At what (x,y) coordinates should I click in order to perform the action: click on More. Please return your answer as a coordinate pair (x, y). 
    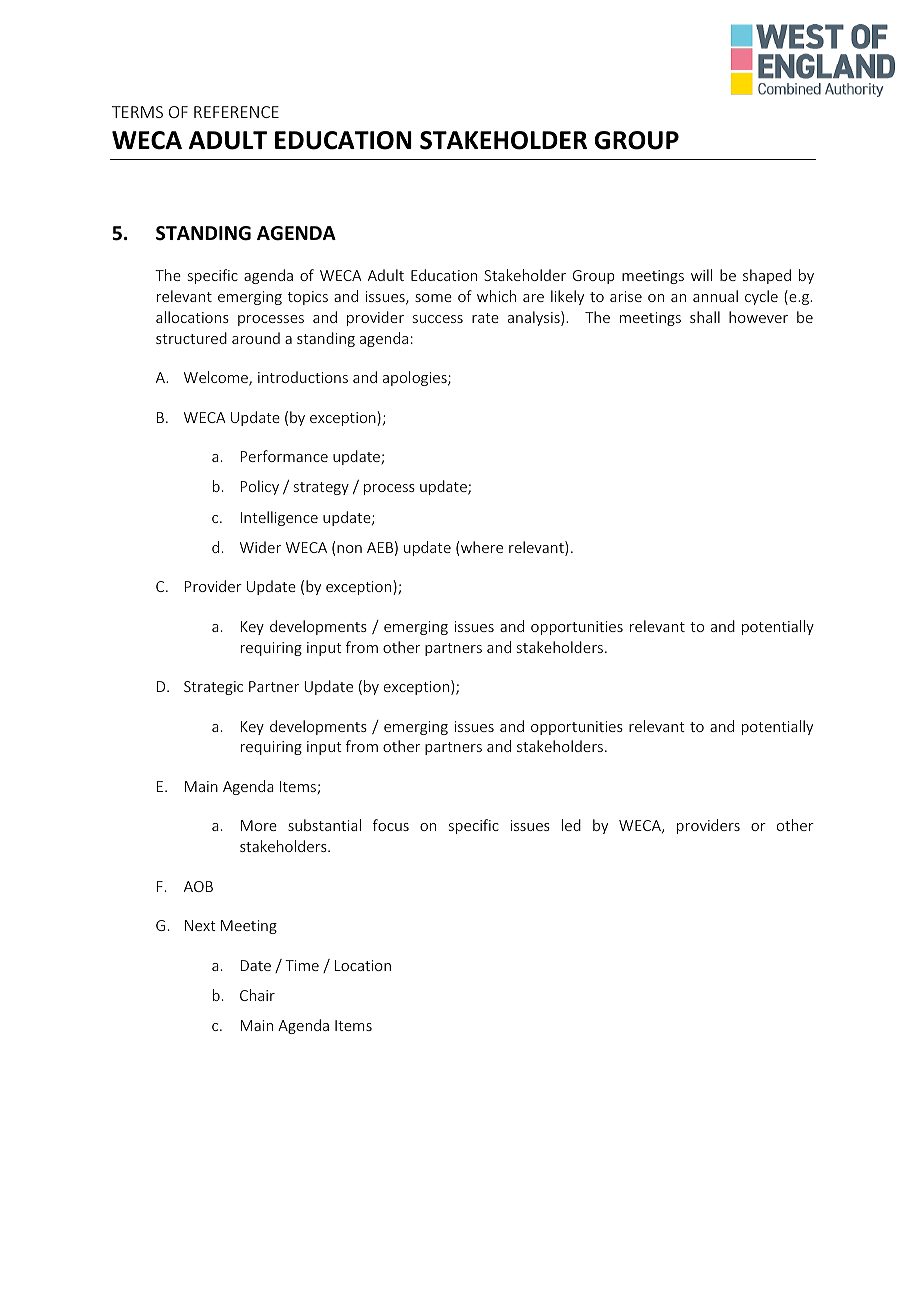
    Looking at the image, I should click on (259, 825).
